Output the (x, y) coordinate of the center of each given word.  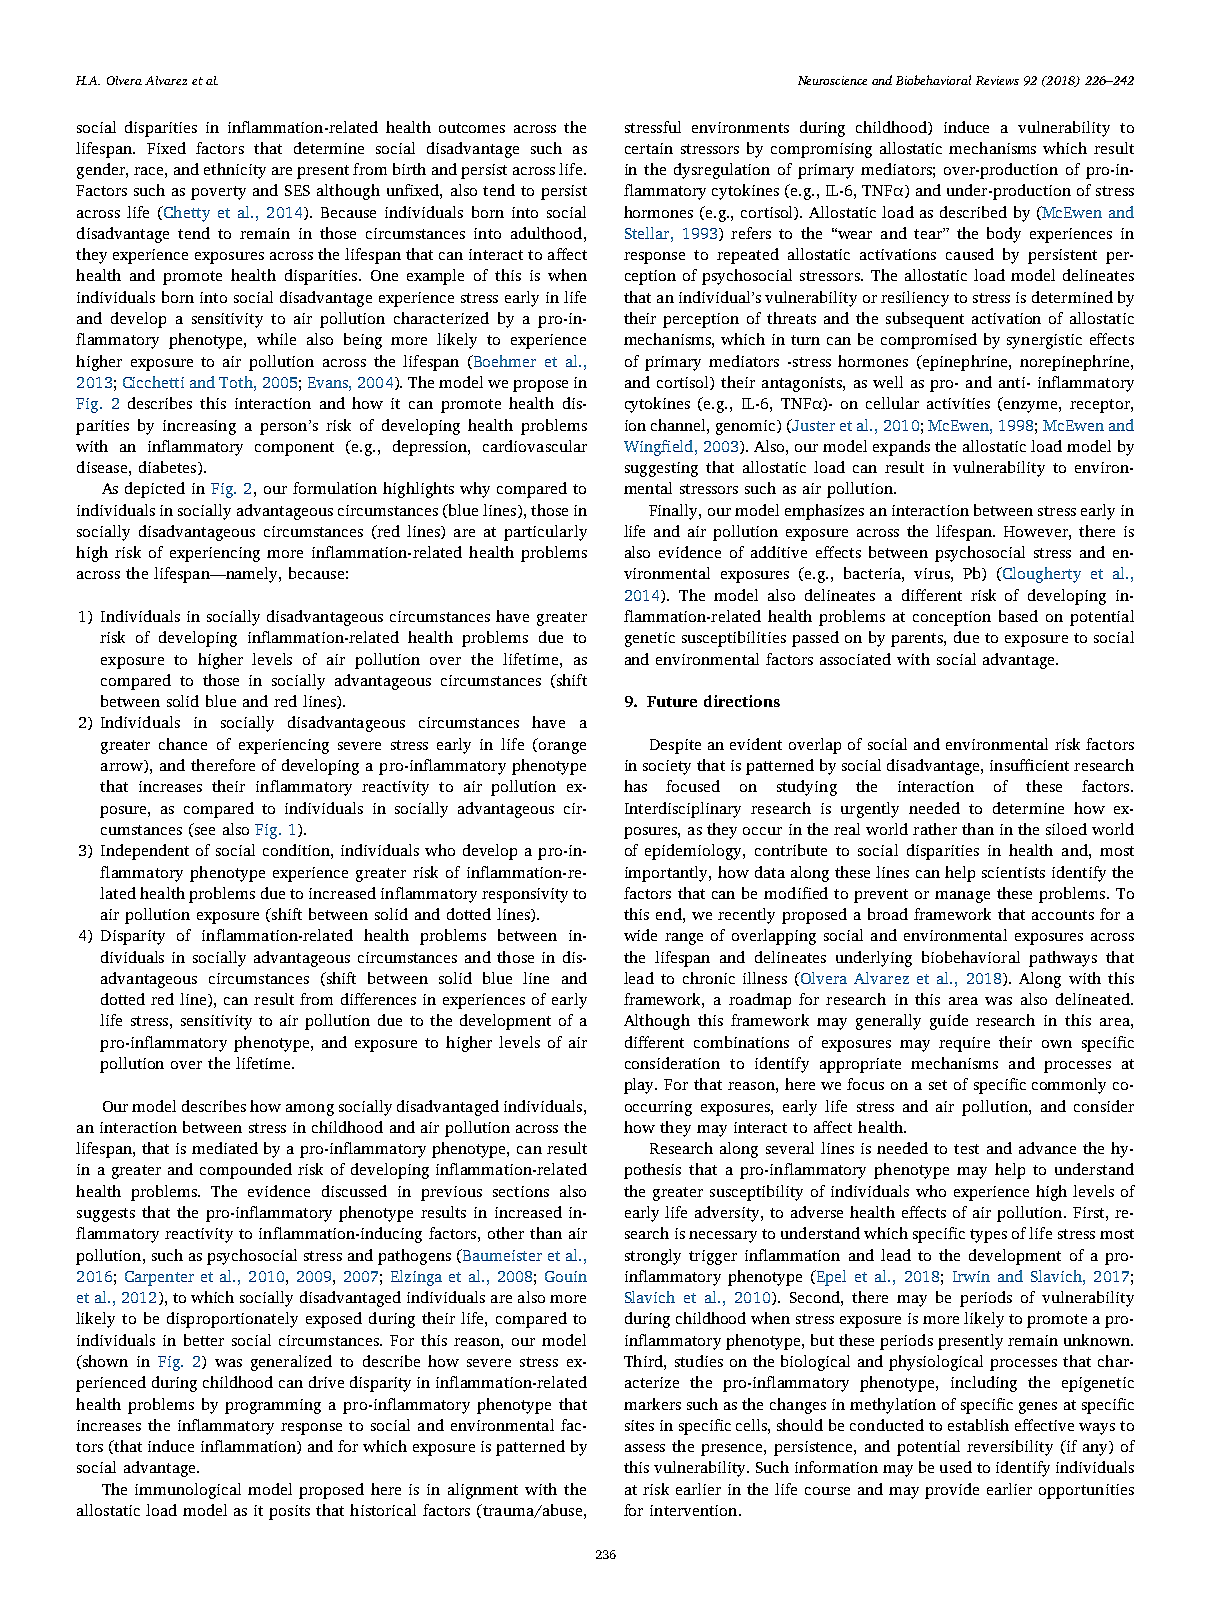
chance (183, 744)
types (988, 1236)
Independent (145, 852)
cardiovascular (535, 446)
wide (640, 935)
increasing (199, 427)
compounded (246, 1171)
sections (521, 1191)
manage (962, 897)
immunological (188, 1491)
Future (672, 701)
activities (958, 403)
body (1004, 235)
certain (649, 148)
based (1018, 616)
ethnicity (235, 171)
